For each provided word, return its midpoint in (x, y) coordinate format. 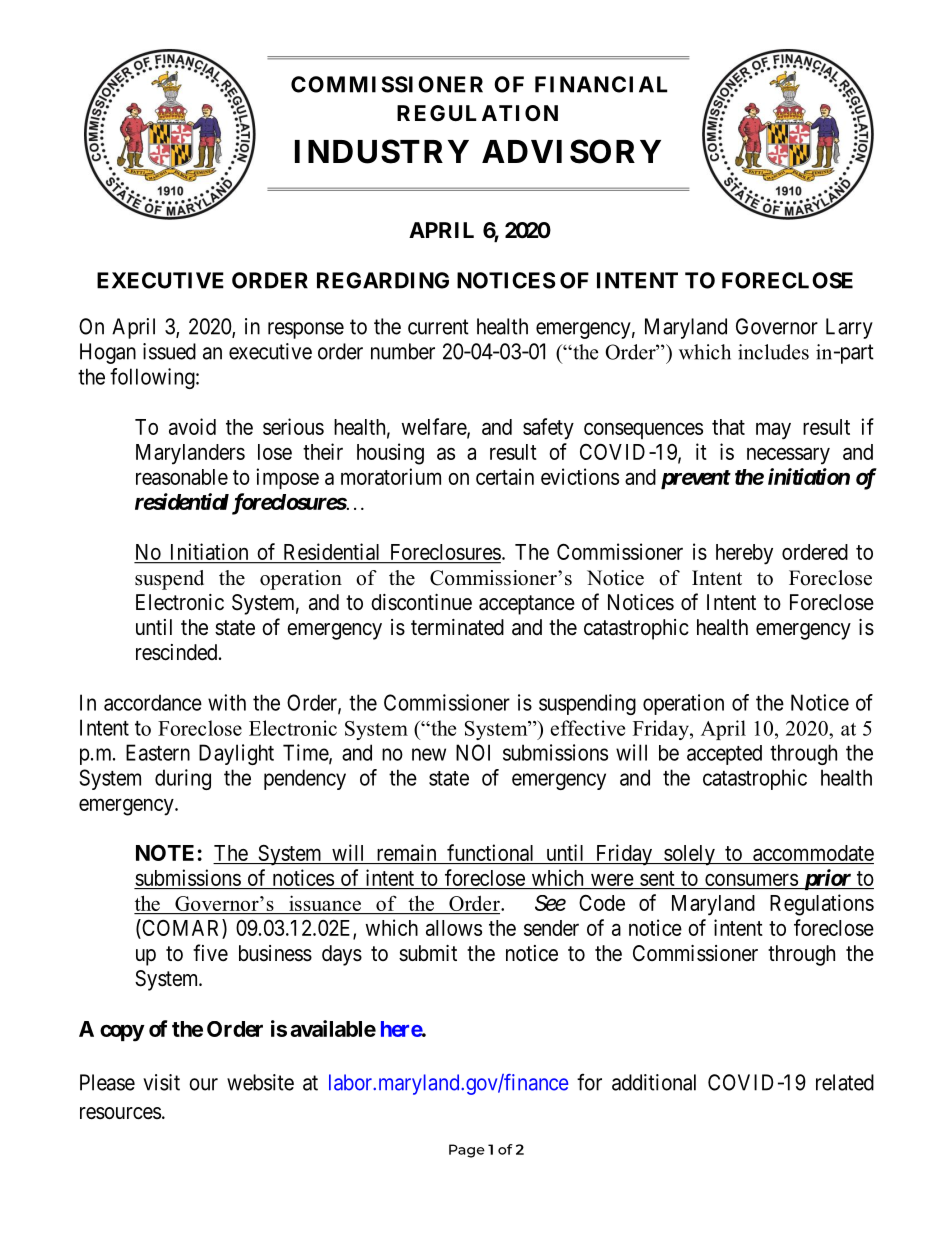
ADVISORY (571, 151)
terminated (457, 627)
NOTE (165, 852)
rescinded (178, 652)
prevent (696, 479)
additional (654, 1082)
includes (773, 352)
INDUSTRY (382, 151)
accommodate (813, 853)
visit (161, 1082)
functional (490, 852)
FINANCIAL (601, 84)
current (438, 327)
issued (169, 351)
